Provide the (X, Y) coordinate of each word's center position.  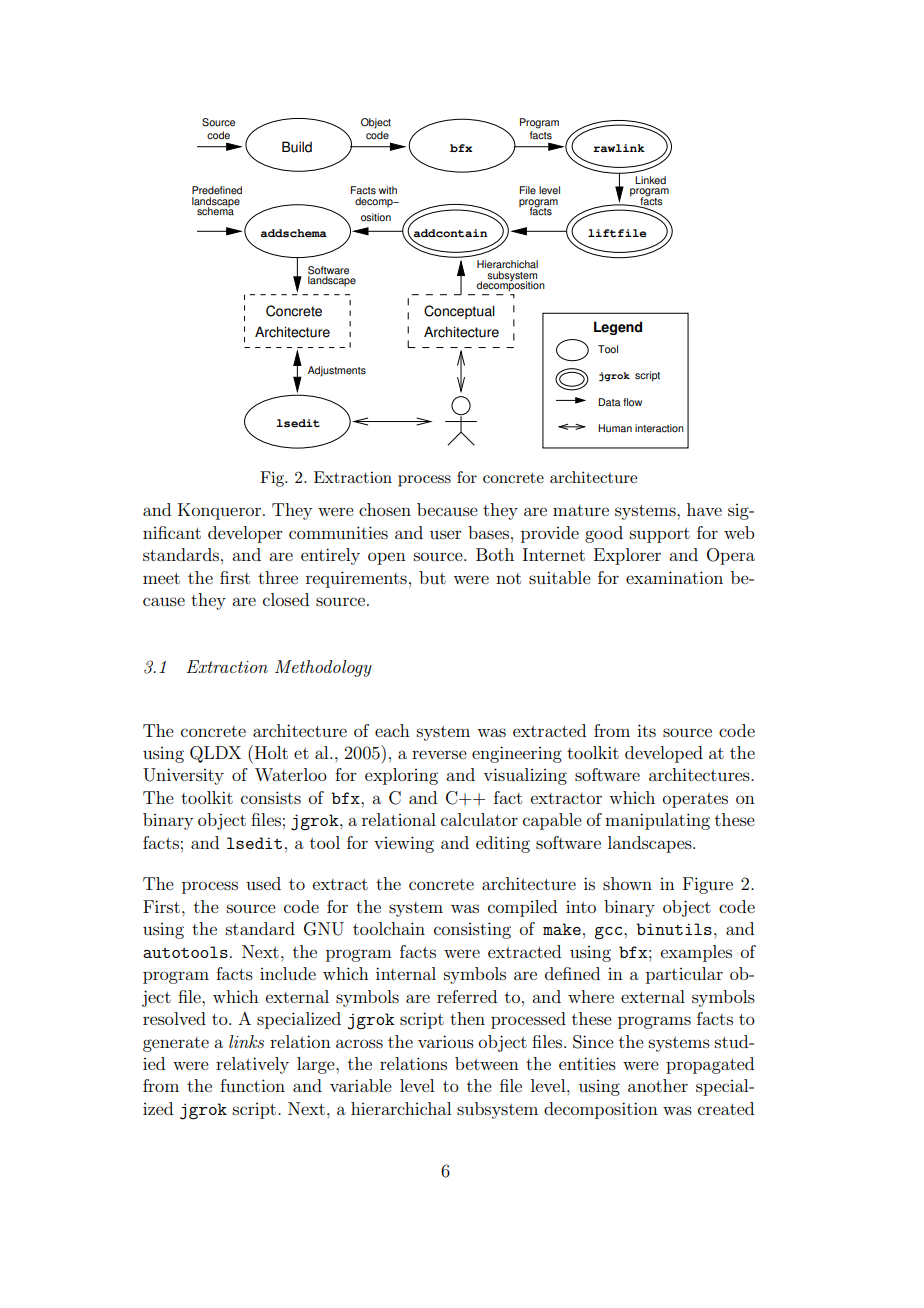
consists (271, 797)
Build (297, 147)
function (252, 1085)
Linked (650, 180)
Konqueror (221, 511)
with (388, 190)
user (446, 534)
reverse (439, 754)
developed (664, 754)
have (704, 509)
